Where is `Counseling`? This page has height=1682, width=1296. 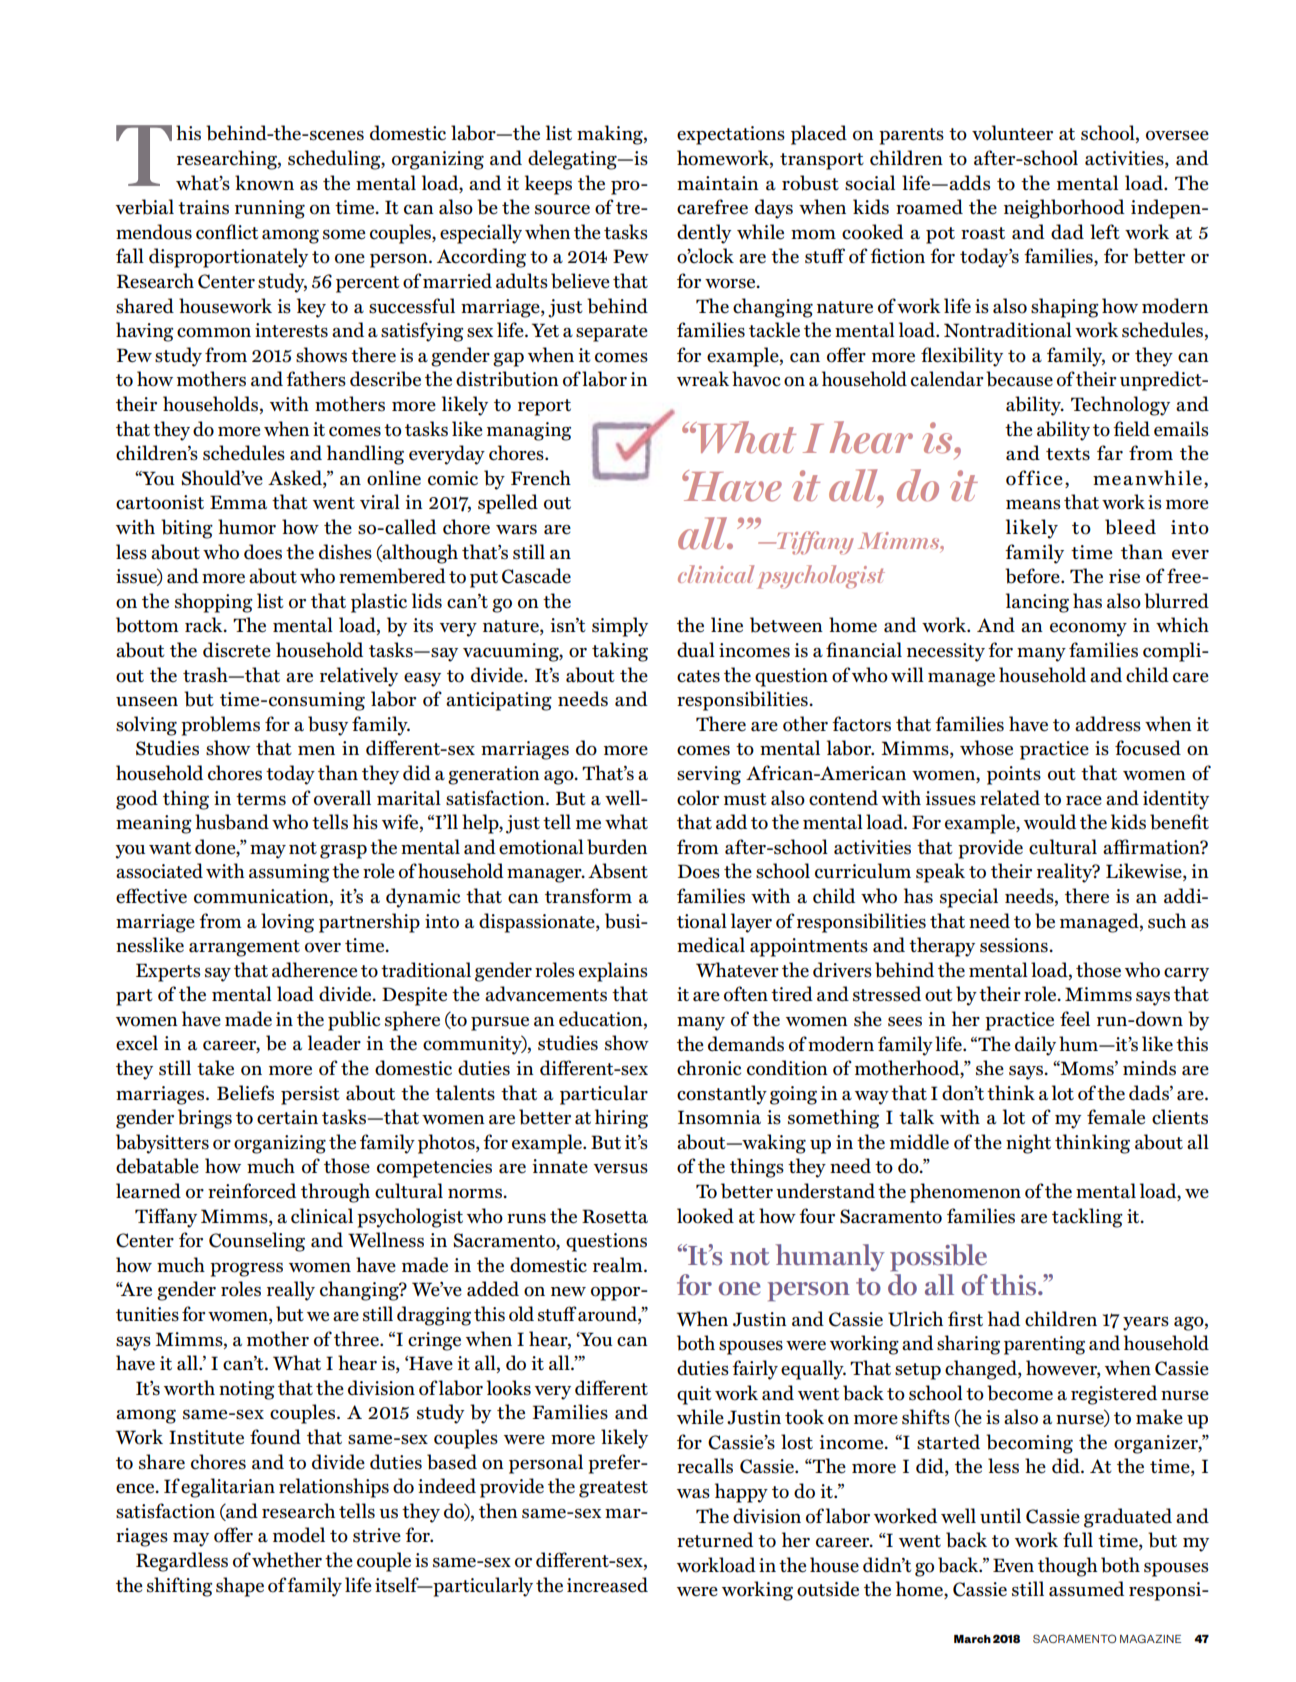 Counseling is located at coordinates (257, 1242).
